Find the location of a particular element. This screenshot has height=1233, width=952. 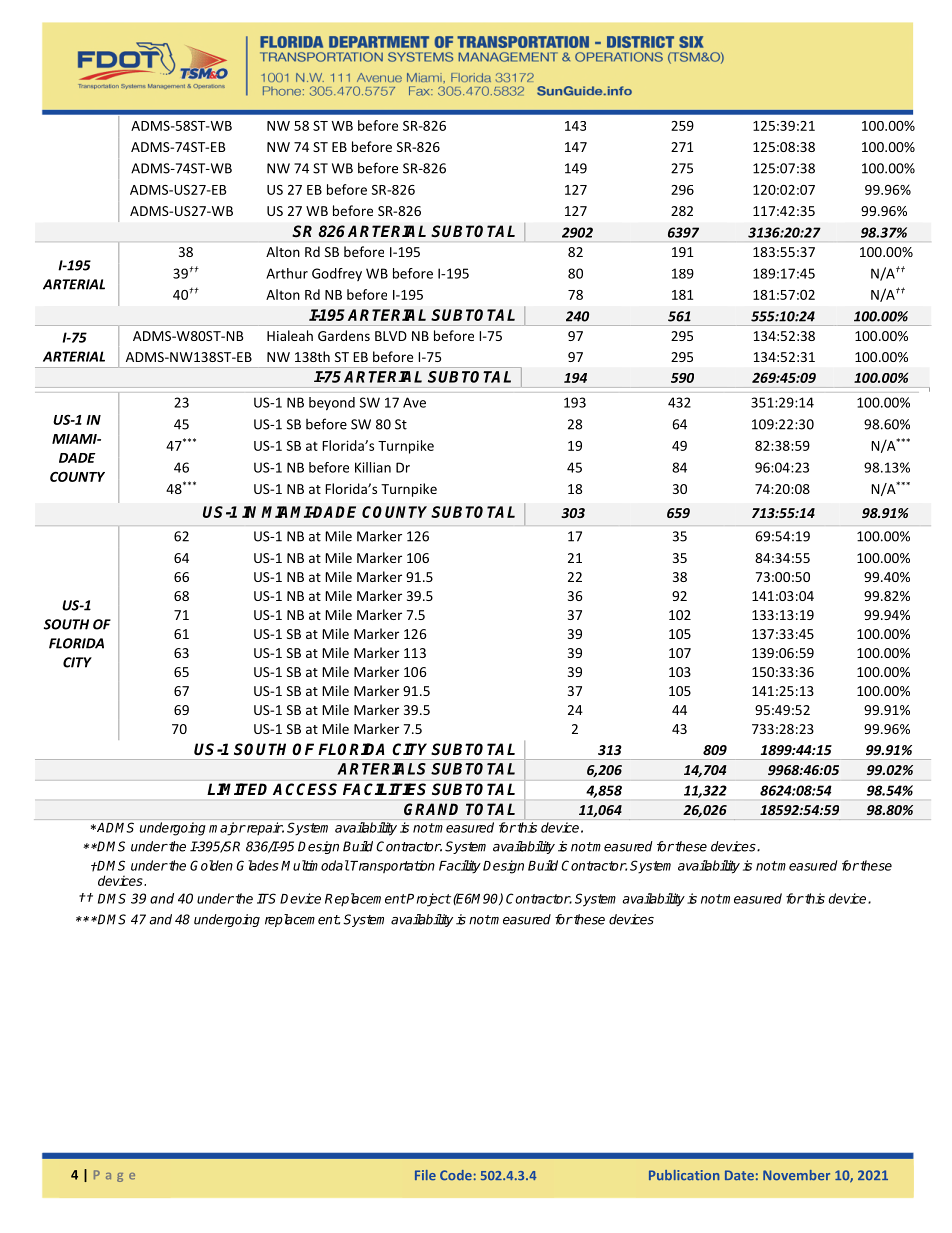

Project is located at coordinates (428, 900).
